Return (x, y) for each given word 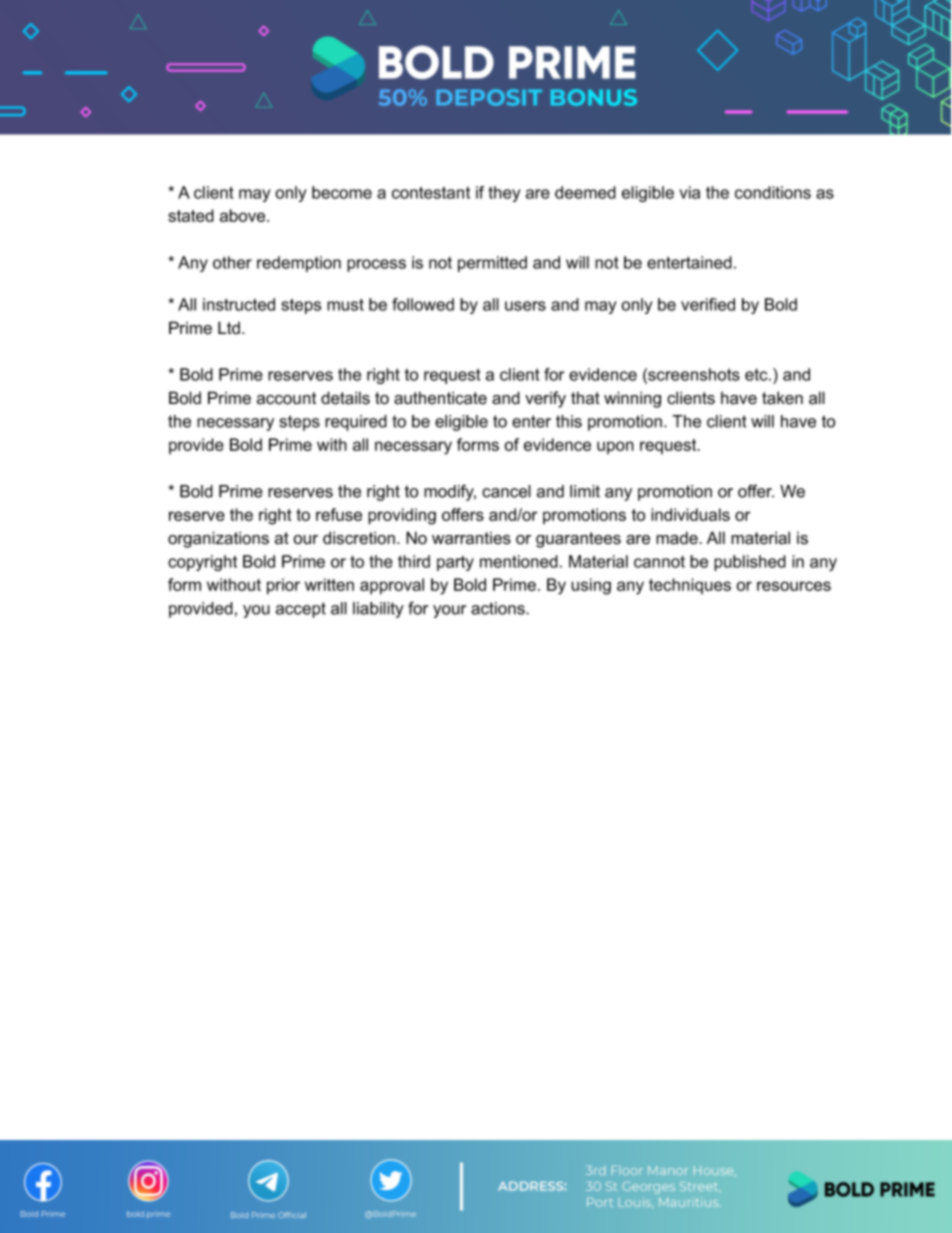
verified (708, 304)
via (689, 192)
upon (615, 447)
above (244, 215)
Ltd (229, 328)
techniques (690, 586)
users (525, 306)
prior (283, 586)
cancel (506, 491)
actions (499, 608)
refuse (339, 514)
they (504, 194)
